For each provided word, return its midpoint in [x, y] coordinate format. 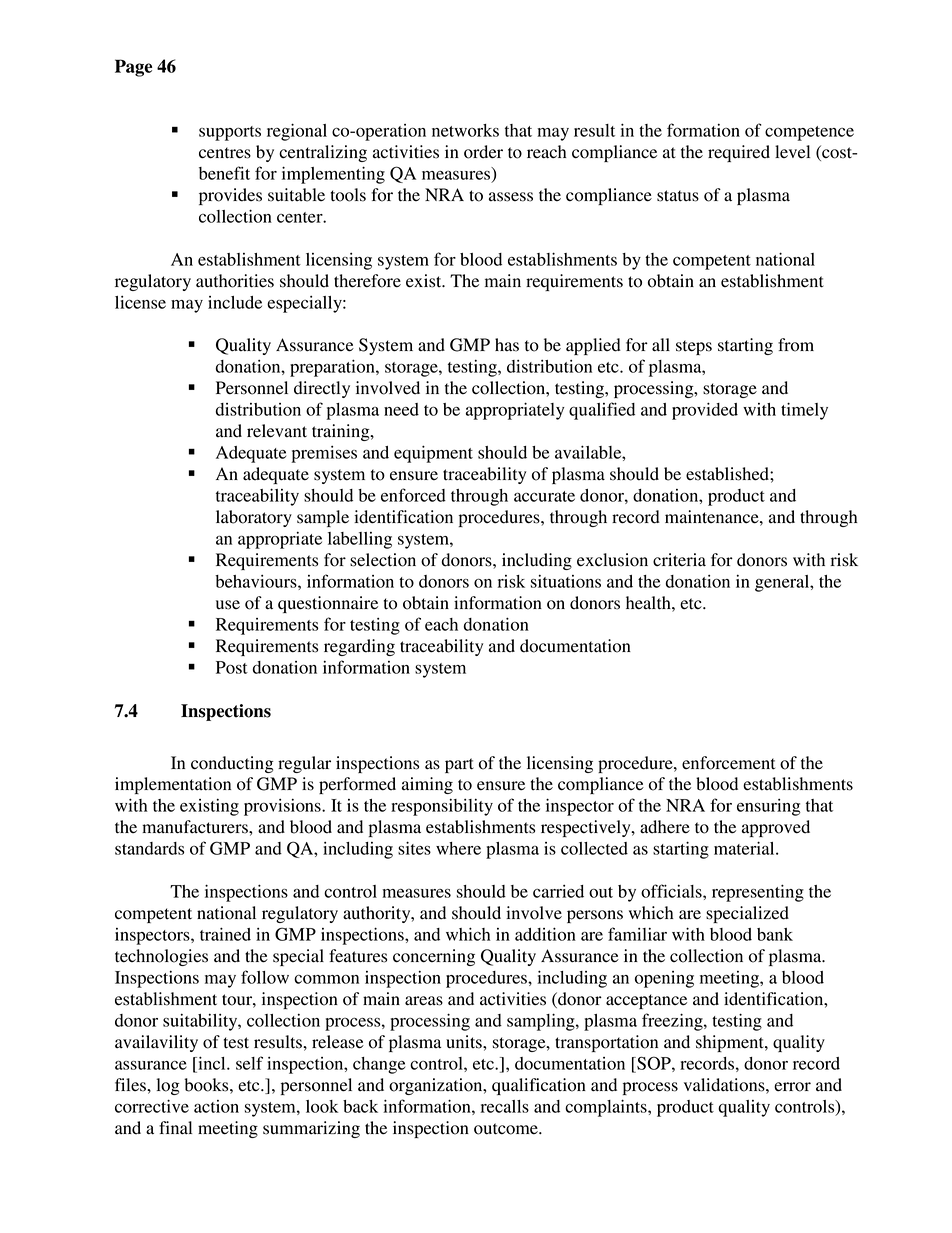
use [228, 605]
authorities [235, 281]
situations [566, 581]
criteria [679, 560]
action [216, 1106]
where [458, 848]
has [507, 345]
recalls [505, 1106]
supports [230, 133]
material [745, 848]
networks [465, 130]
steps [694, 347]
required [739, 153]
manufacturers [196, 827]
